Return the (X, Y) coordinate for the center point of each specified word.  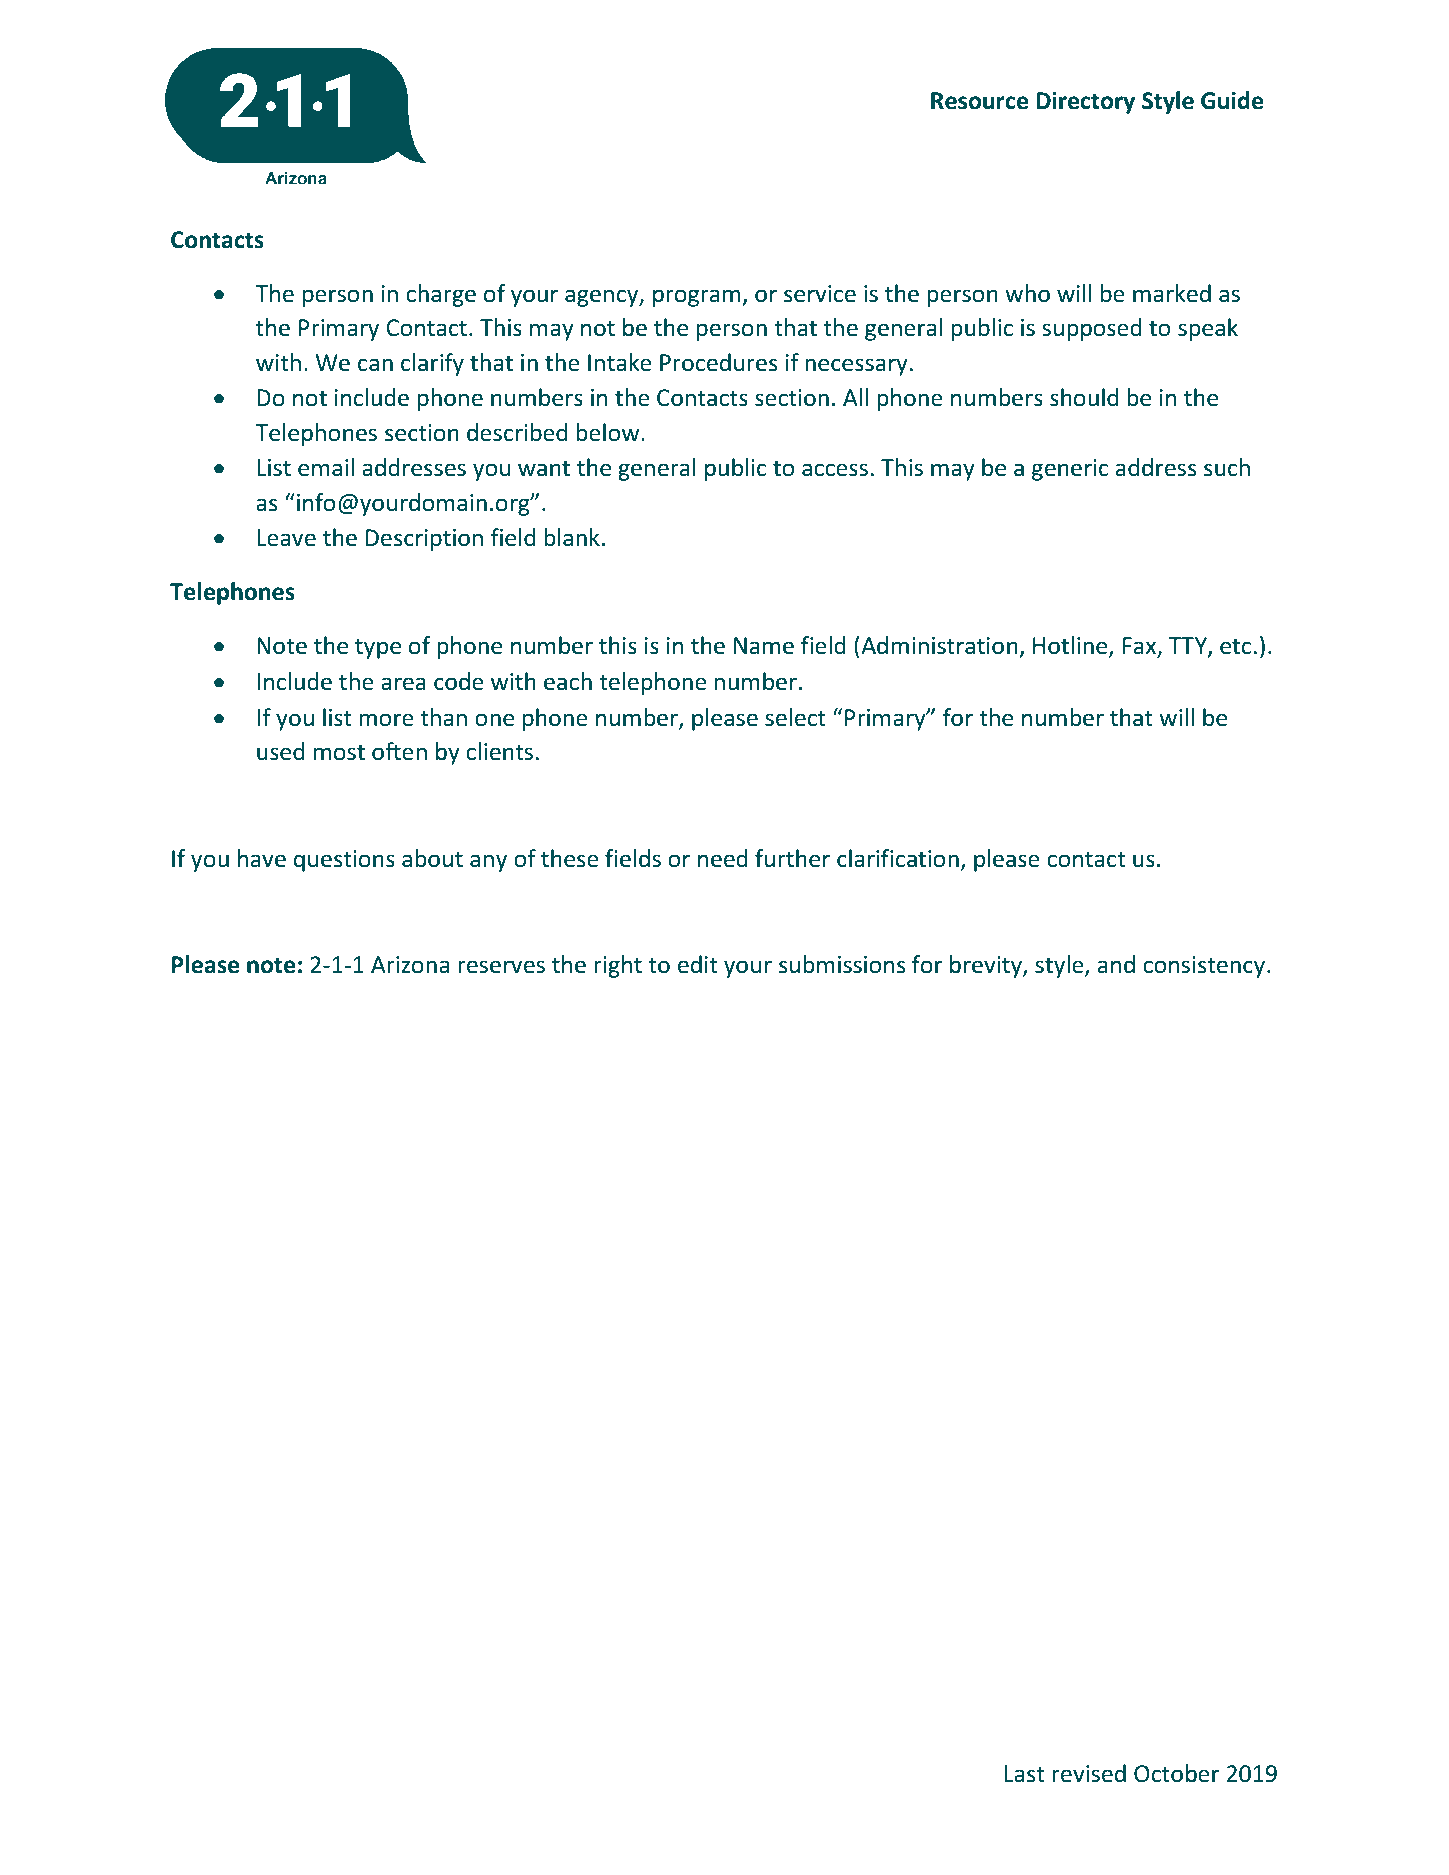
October (1176, 1773)
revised (1089, 1773)
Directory (1085, 102)
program (698, 298)
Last (1024, 1774)
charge (441, 295)
